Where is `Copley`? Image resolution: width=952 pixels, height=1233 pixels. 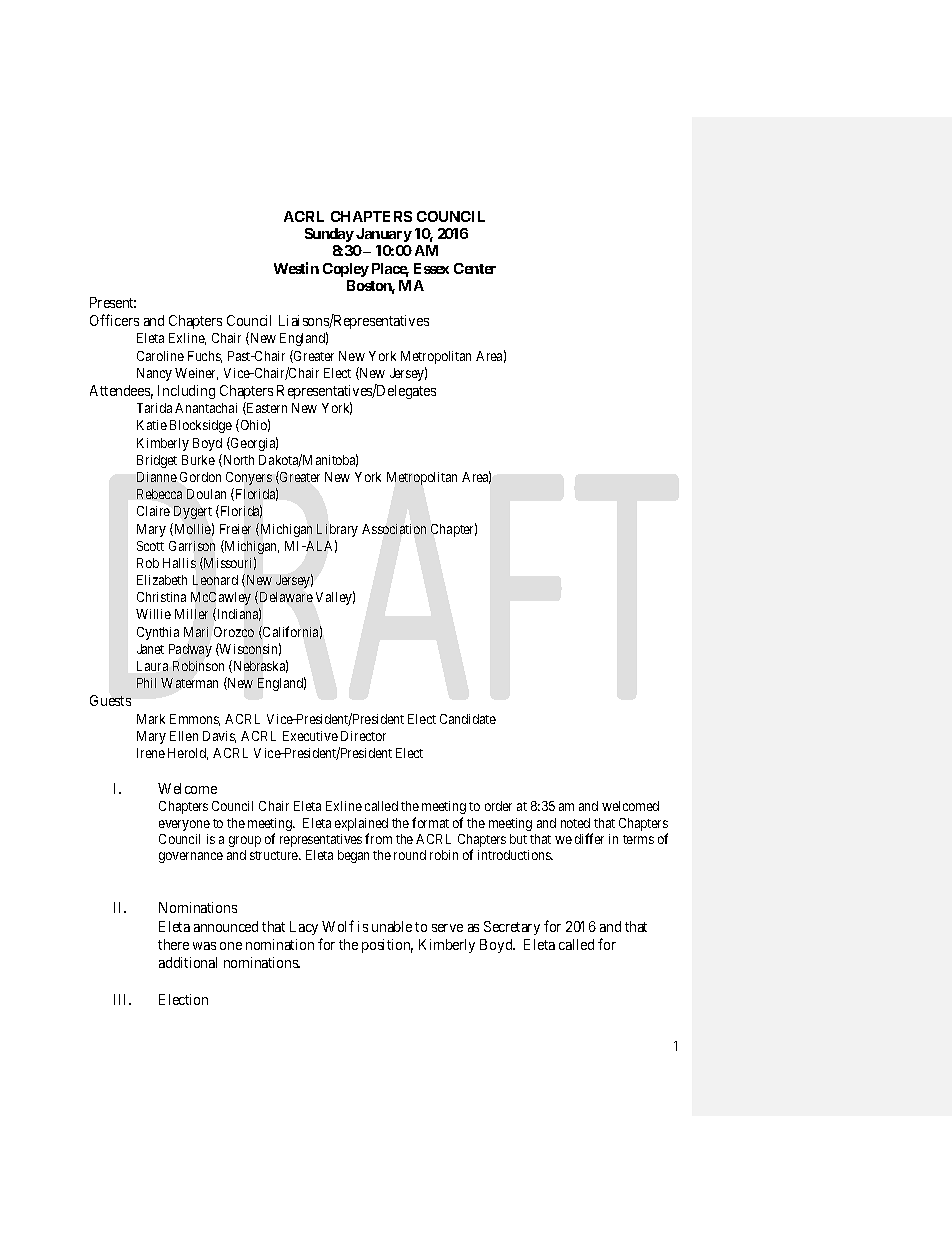 Copley is located at coordinates (346, 270).
